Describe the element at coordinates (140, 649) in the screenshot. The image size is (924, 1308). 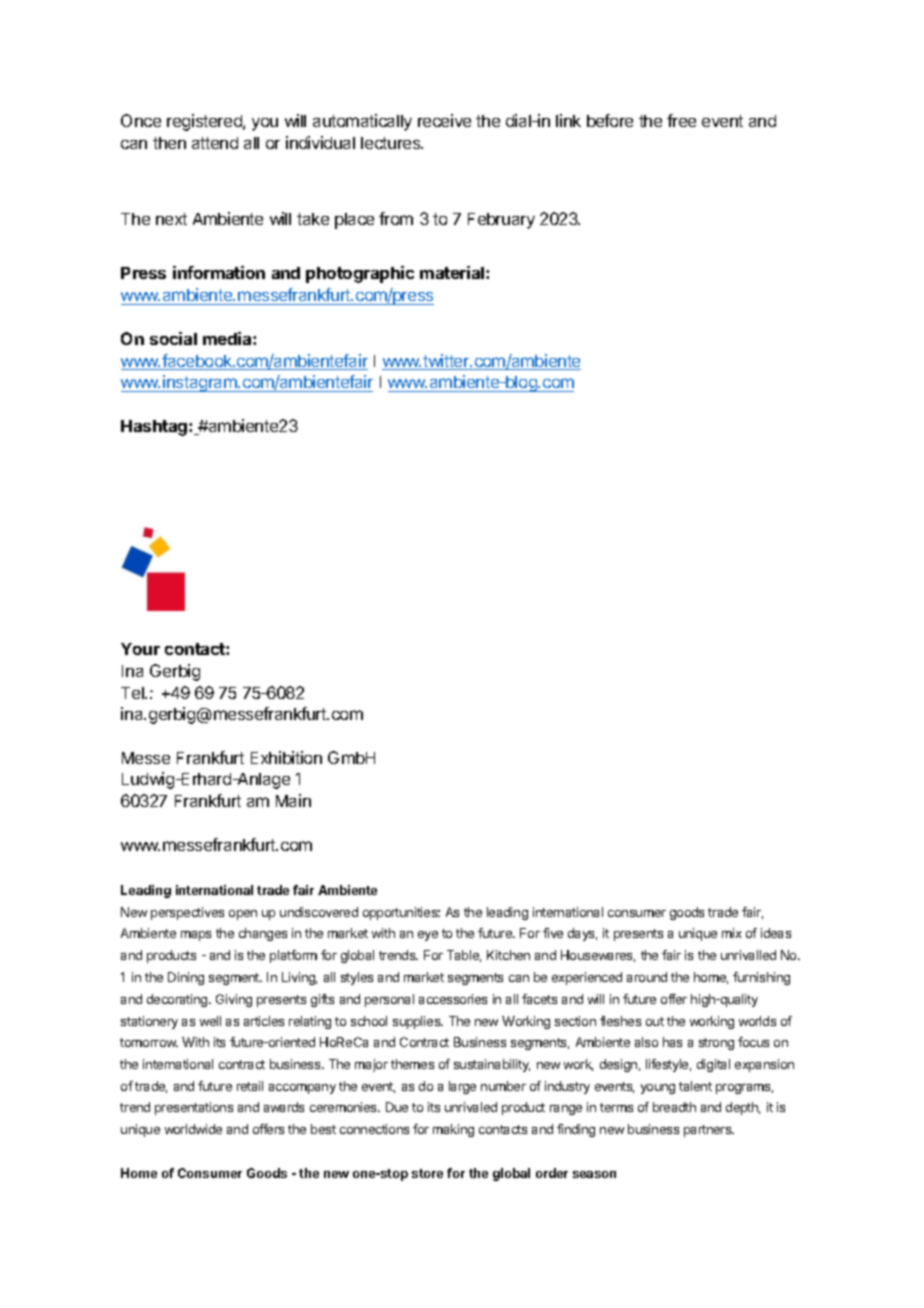
I see `Your` at that location.
